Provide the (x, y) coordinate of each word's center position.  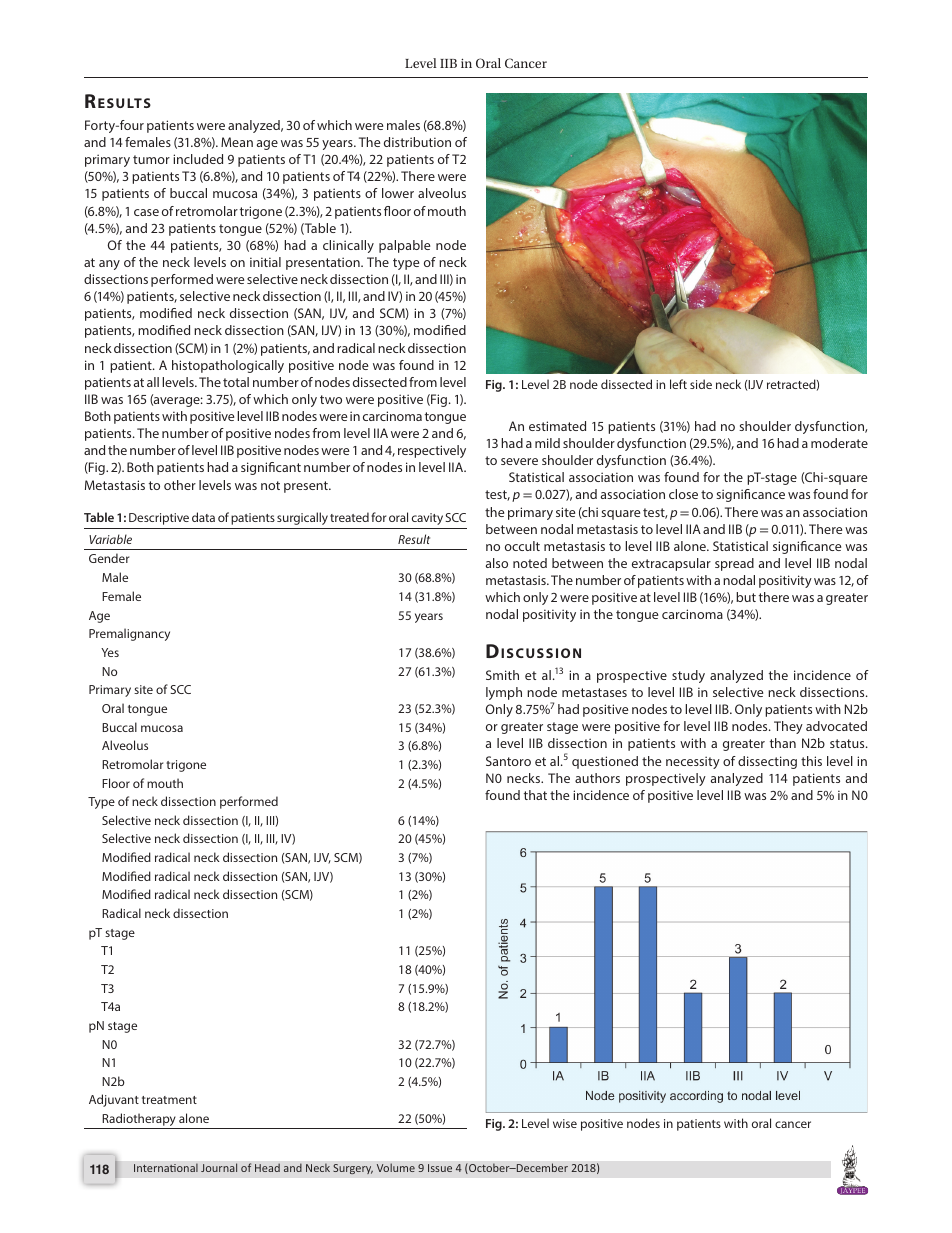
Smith (502, 675)
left (678, 384)
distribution (417, 142)
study (688, 676)
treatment (169, 1100)
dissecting (767, 762)
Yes (110, 652)
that (535, 795)
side (701, 384)
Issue (440, 1168)
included (198, 159)
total (236, 382)
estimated (557, 426)
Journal (219, 1167)
